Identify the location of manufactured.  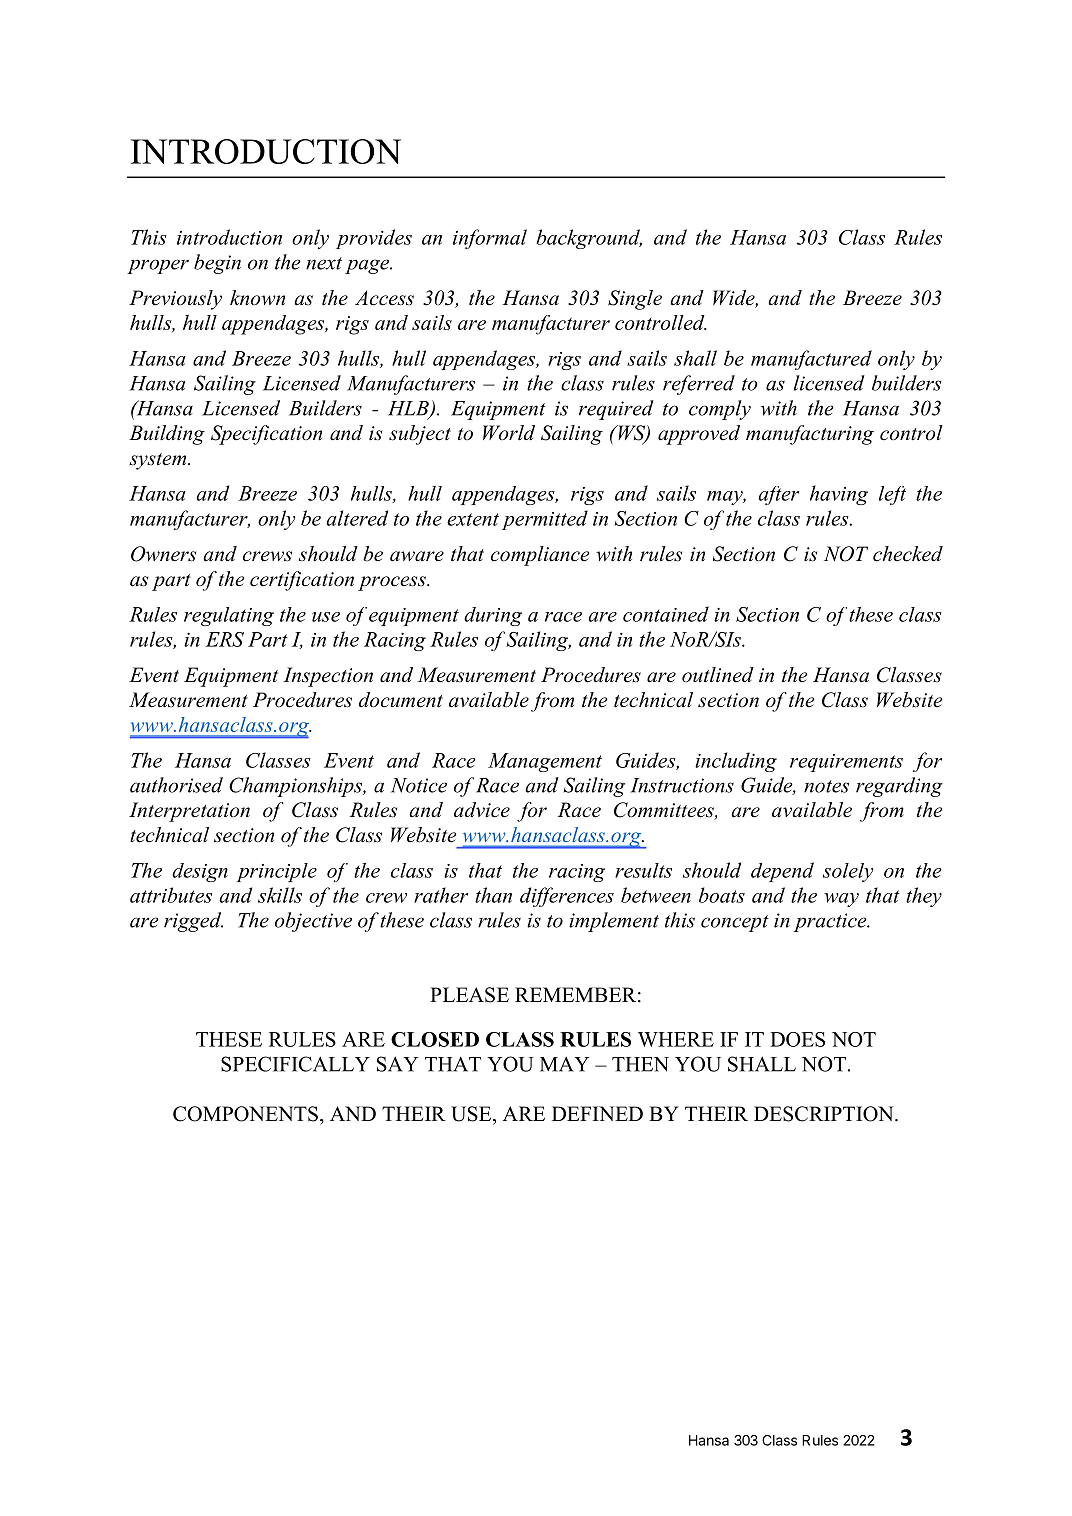
(811, 360).
